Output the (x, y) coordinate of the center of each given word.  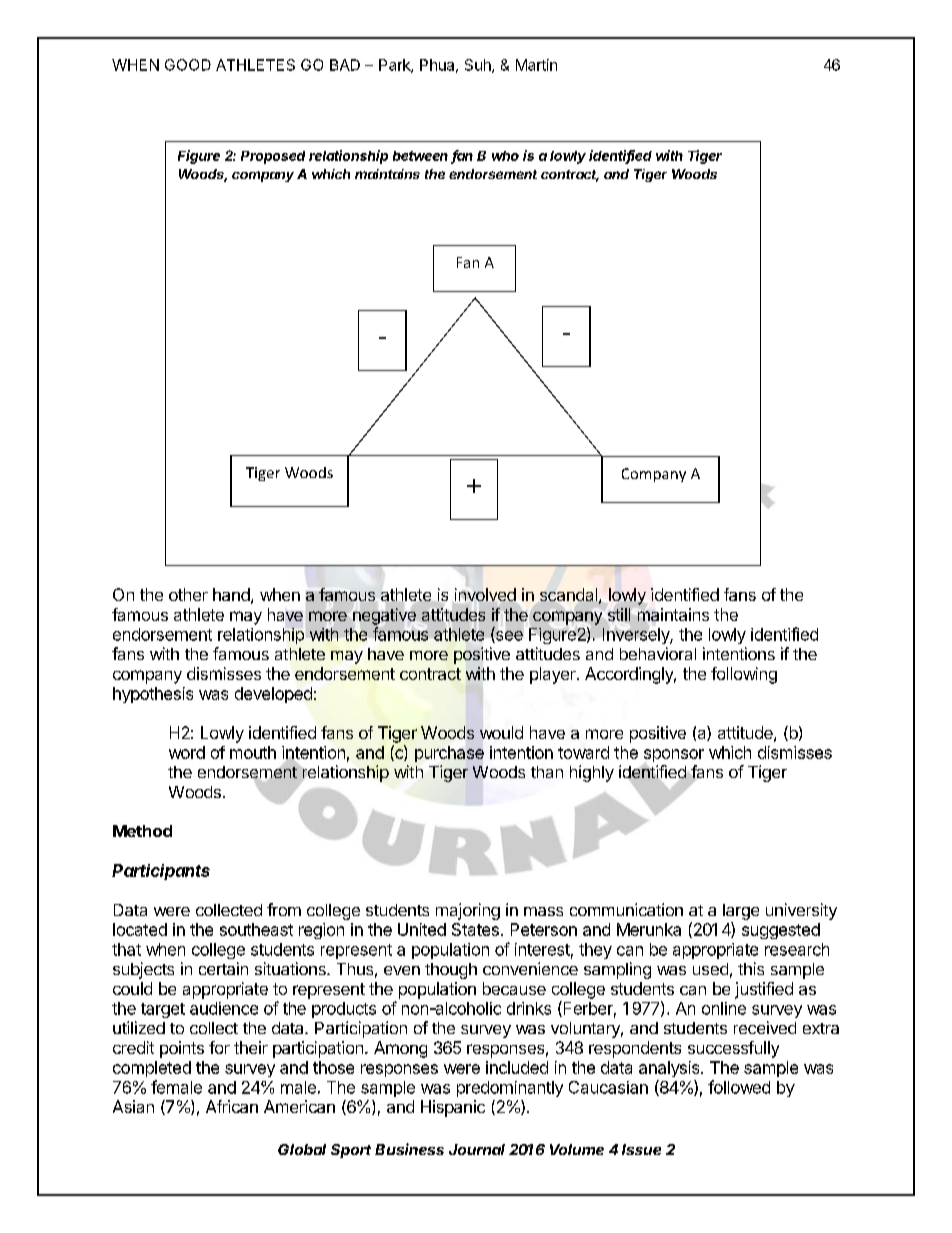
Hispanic (453, 1108)
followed (739, 1087)
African (232, 1106)
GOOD (188, 65)
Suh (479, 66)
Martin (536, 65)
